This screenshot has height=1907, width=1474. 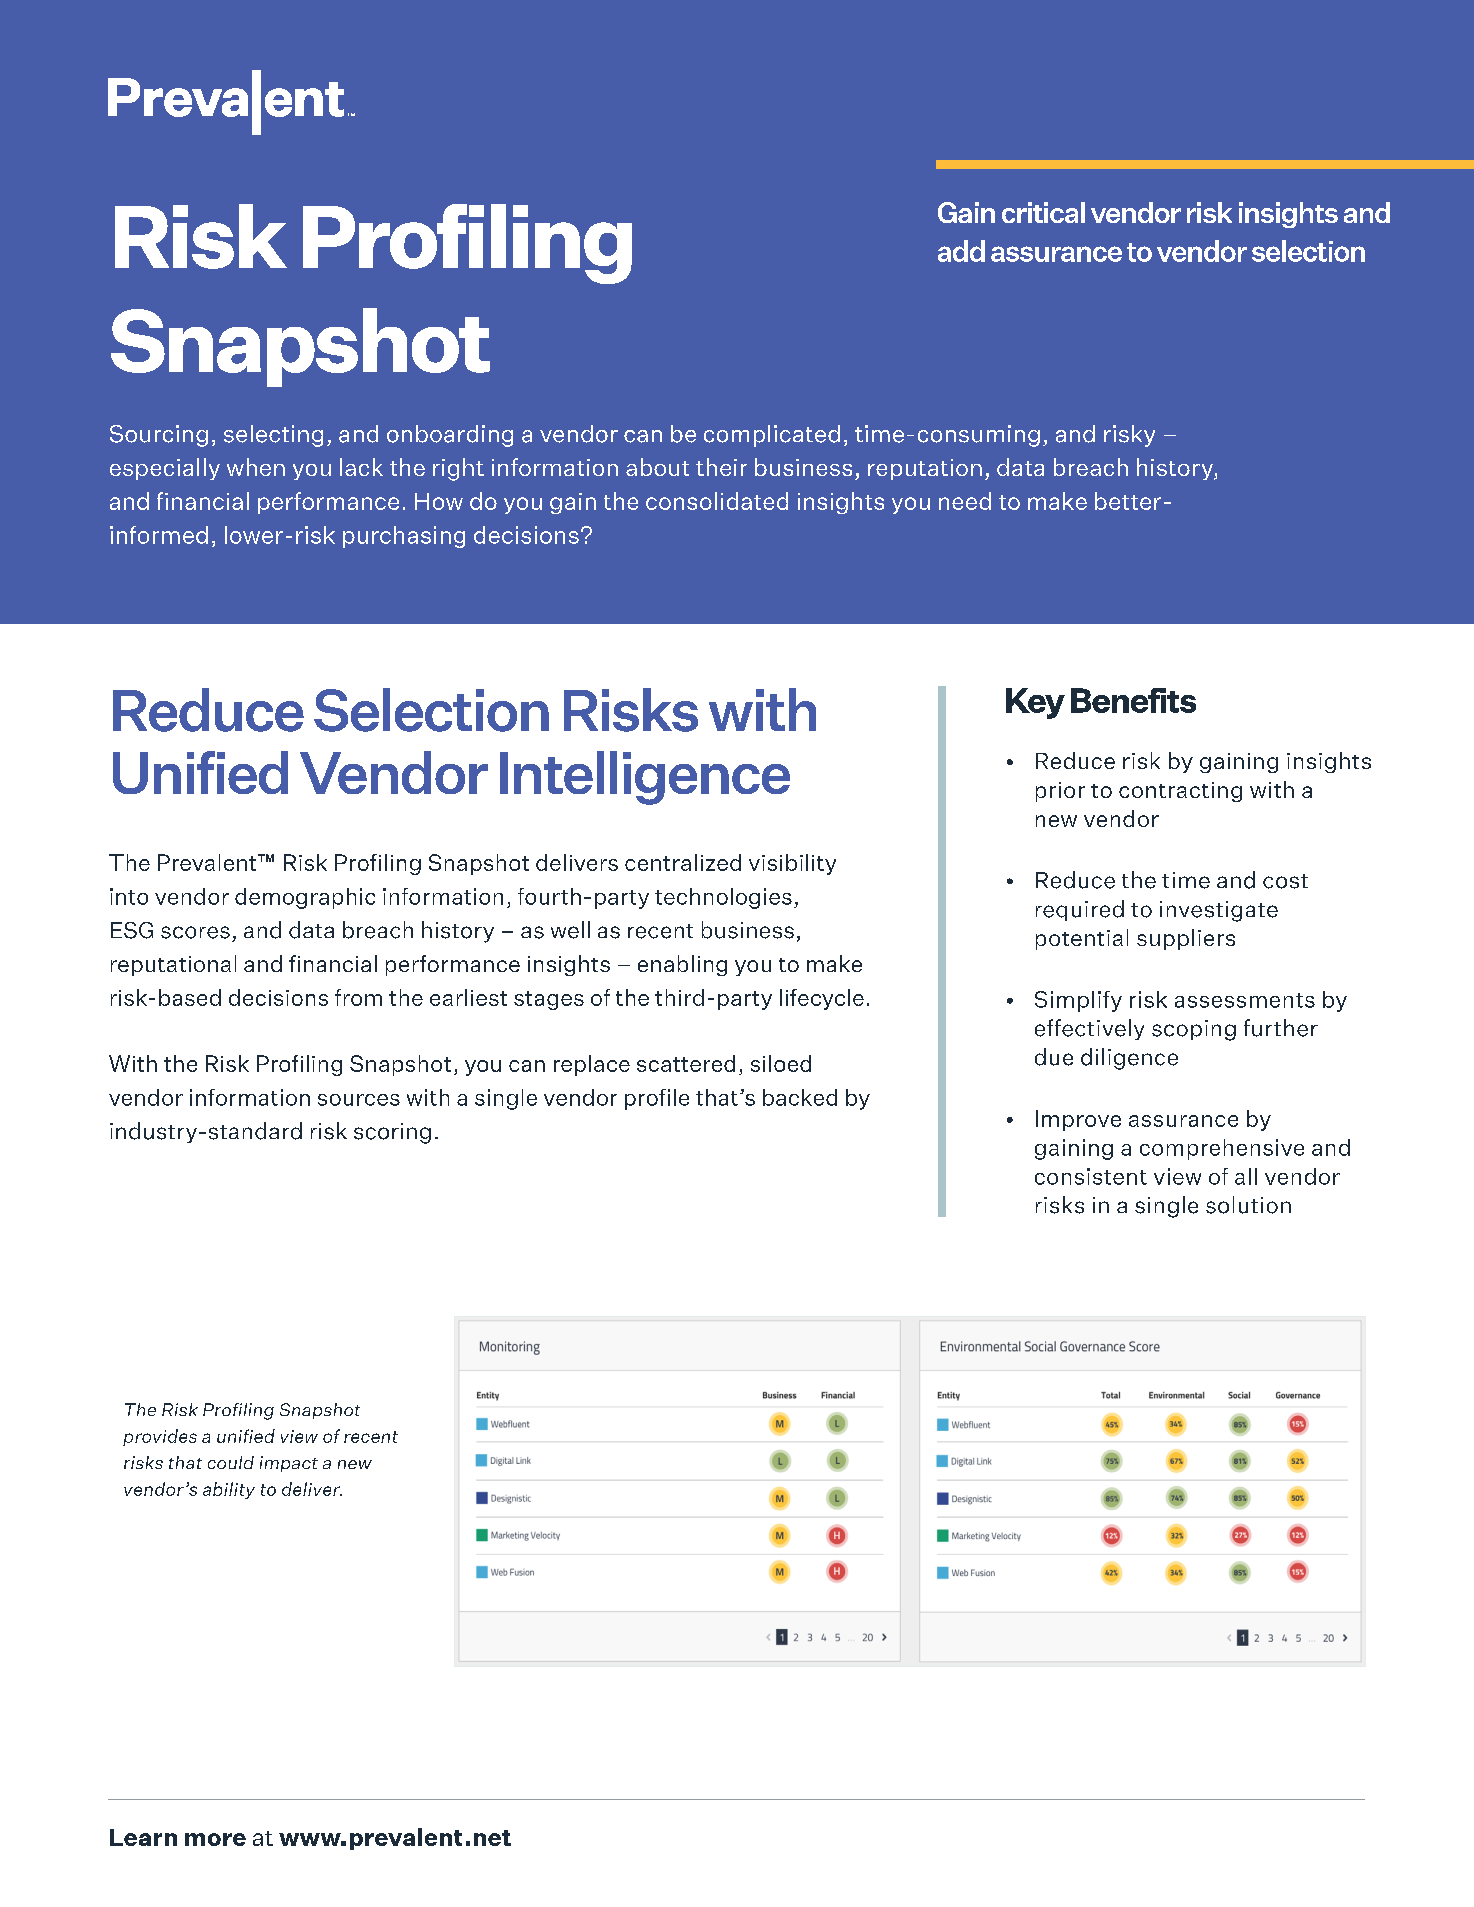 What do you see at coordinates (961, 251) in the screenshot?
I see `add` at bounding box center [961, 251].
